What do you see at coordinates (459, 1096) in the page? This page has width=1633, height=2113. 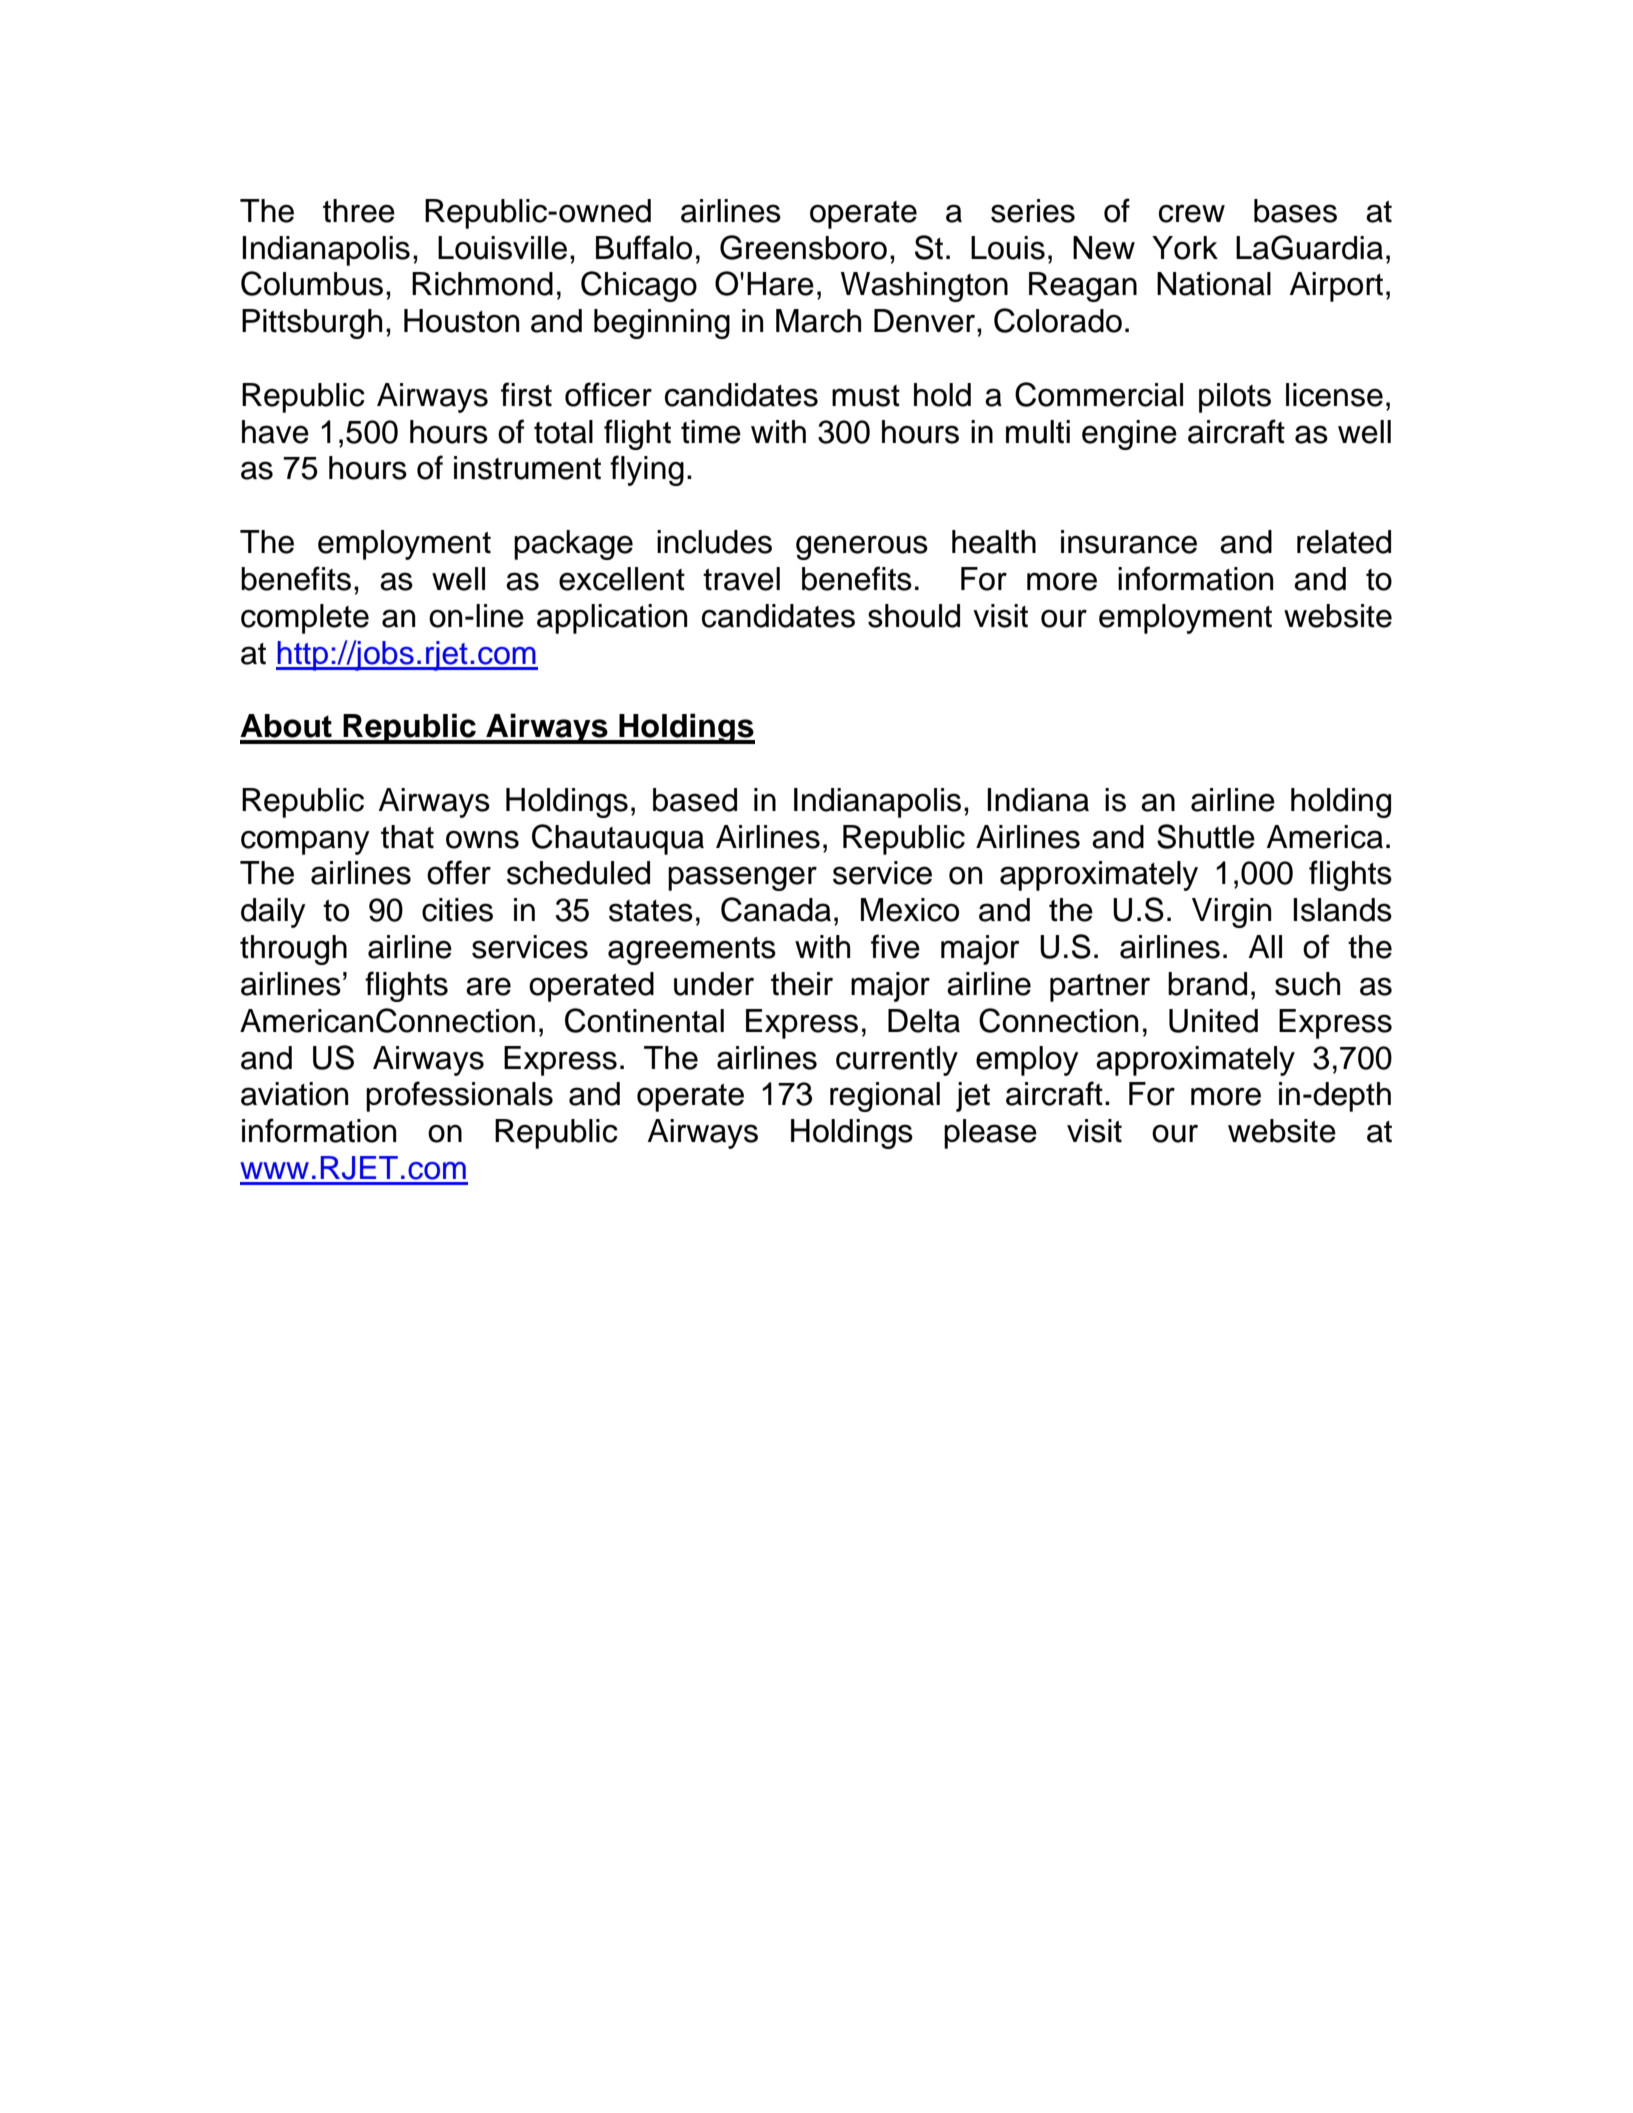 I see `professionals` at bounding box center [459, 1096].
